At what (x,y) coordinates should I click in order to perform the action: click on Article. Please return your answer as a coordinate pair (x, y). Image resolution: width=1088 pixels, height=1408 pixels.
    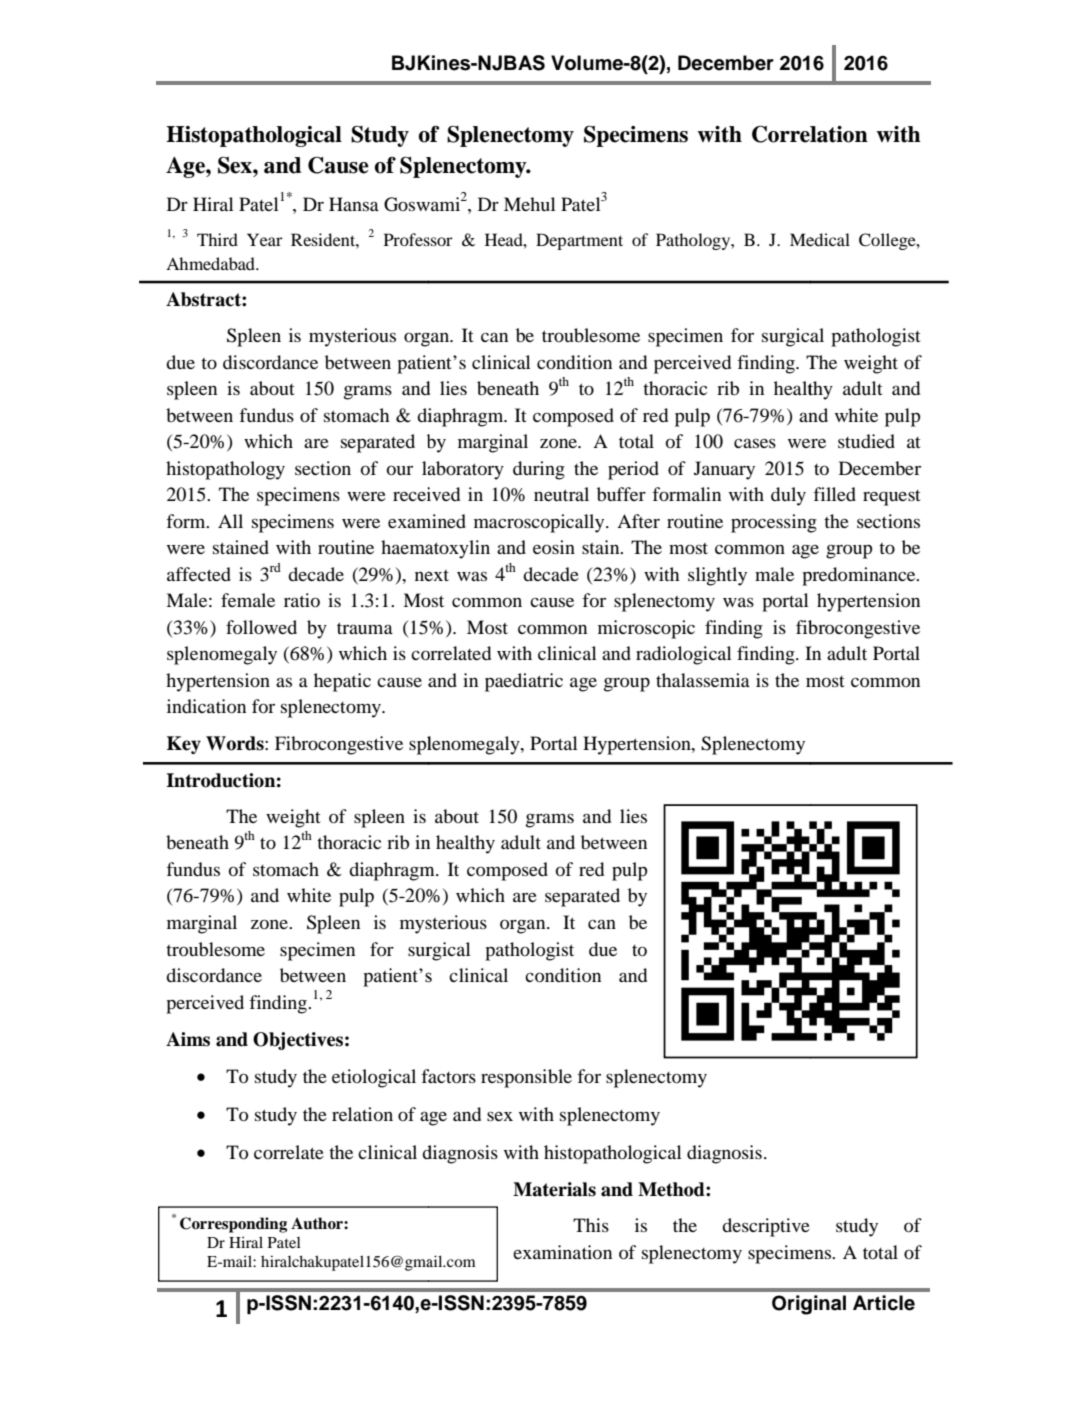
    Looking at the image, I should click on (884, 1303).
